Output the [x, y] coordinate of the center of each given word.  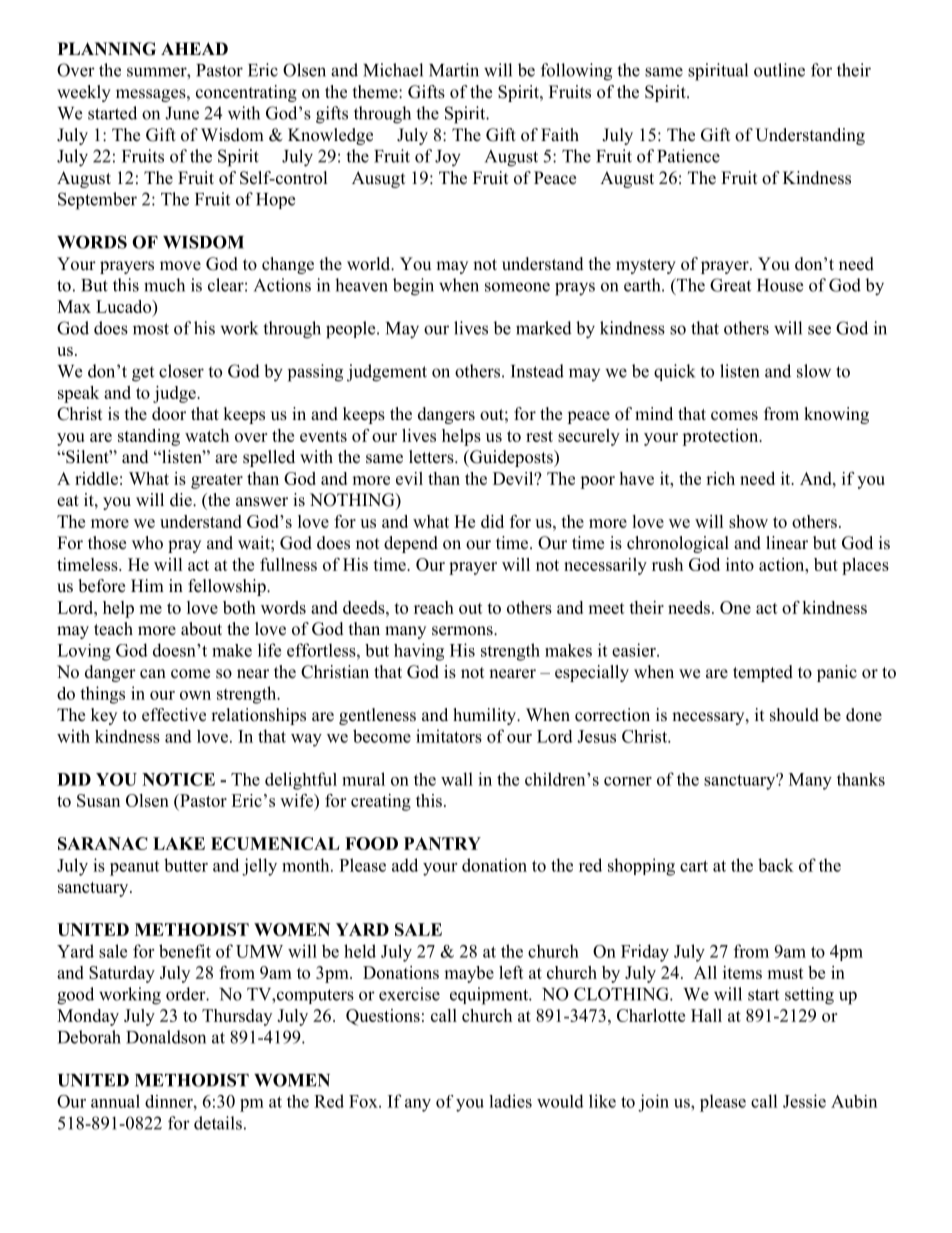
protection [721, 437]
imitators [449, 736]
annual [115, 1101]
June [182, 113]
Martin [454, 70]
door [169, 414]
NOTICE [178, 779]
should [794, 715]
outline [779, 70]
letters [432, 457]
